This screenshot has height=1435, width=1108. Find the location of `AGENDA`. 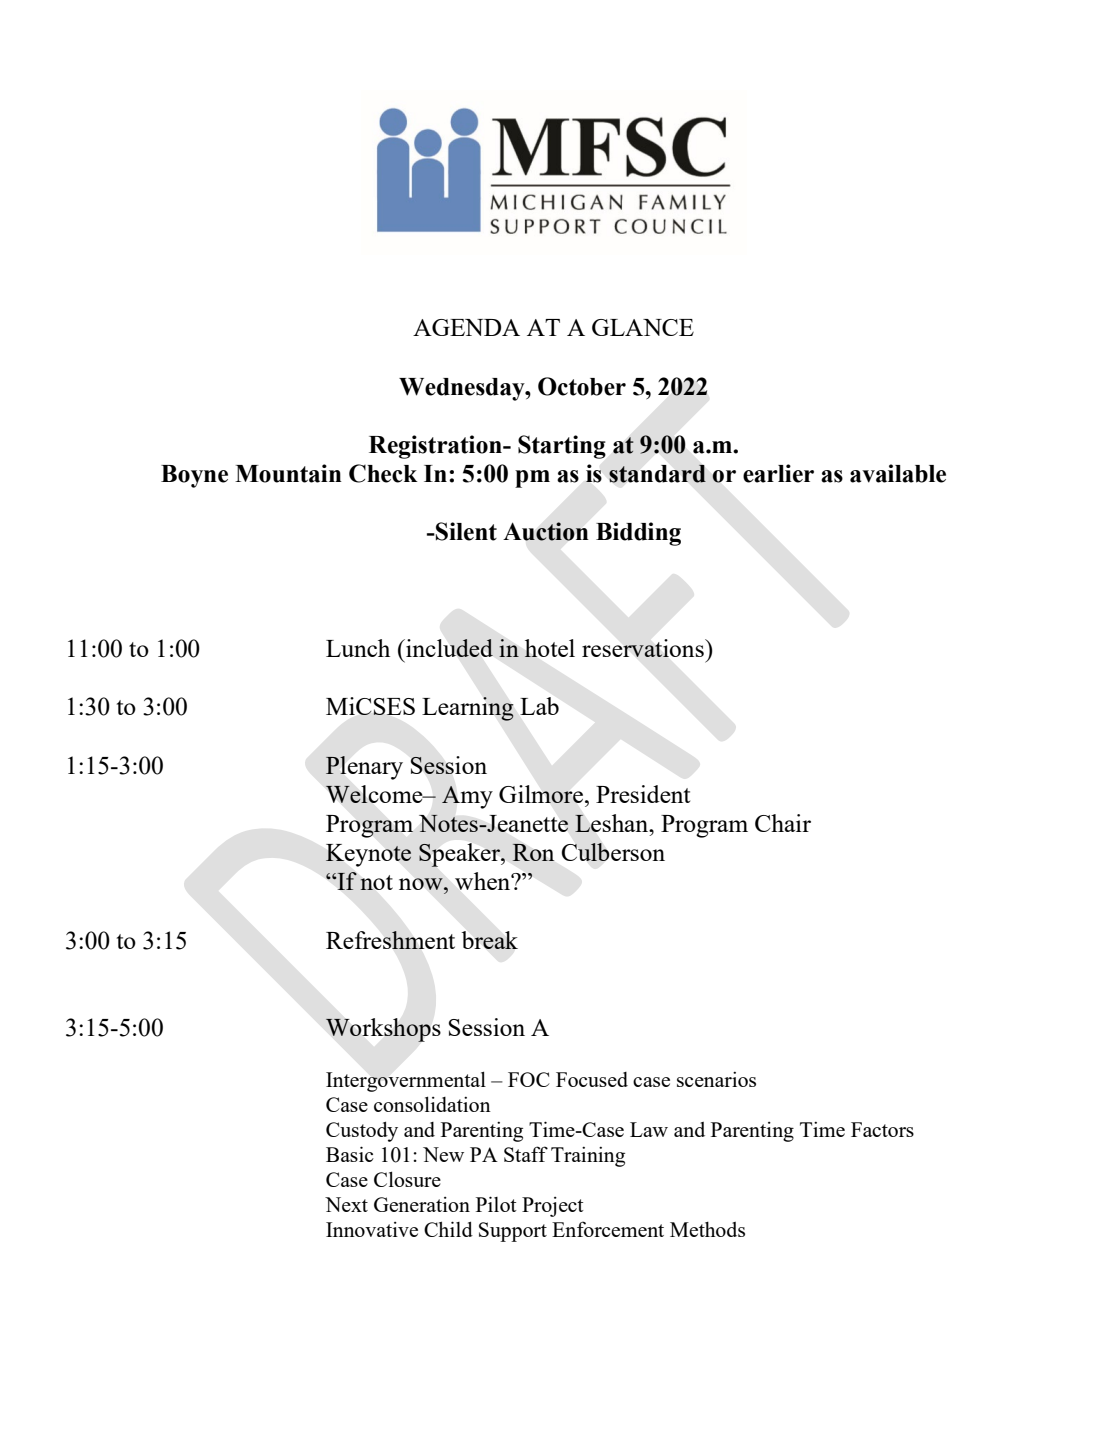

AGENDA is located at coordinates (466, 327).
